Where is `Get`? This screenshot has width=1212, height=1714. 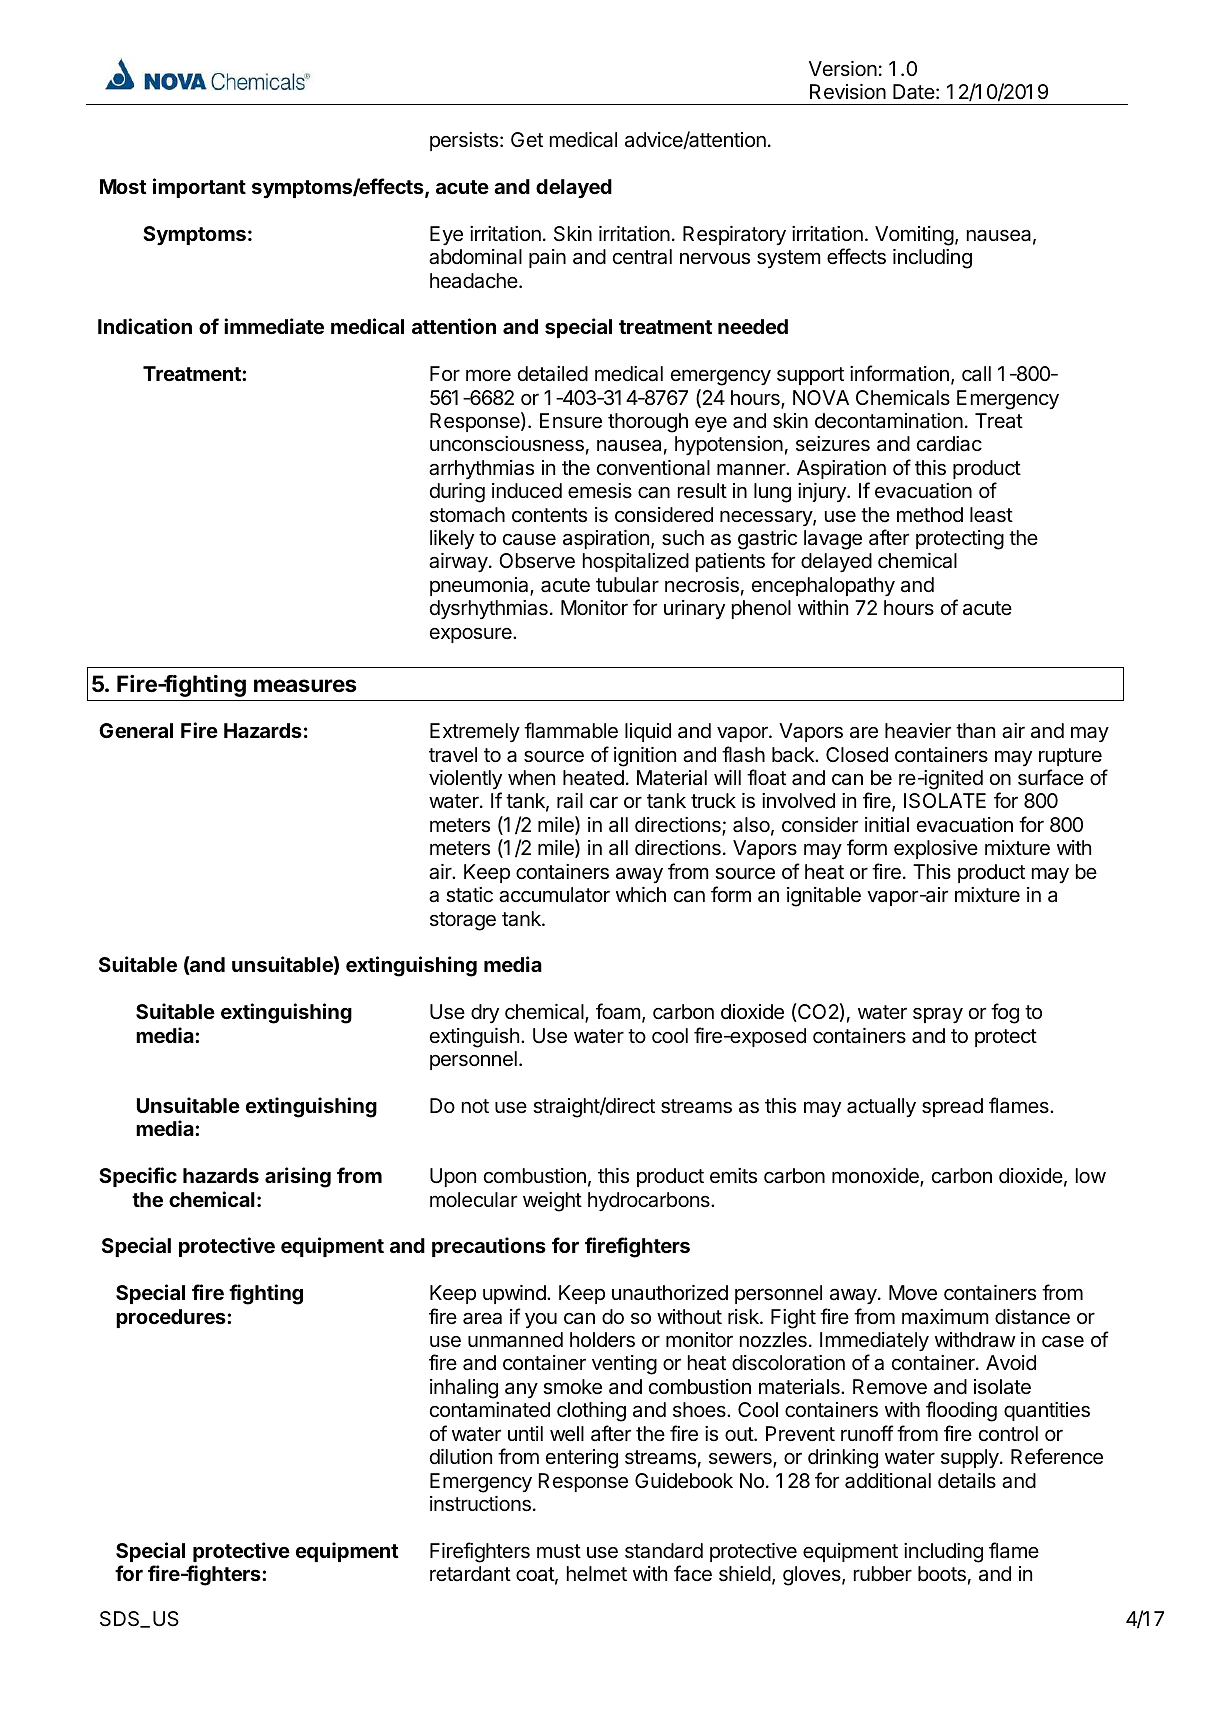 Get is located at coordinates (527, 139).
